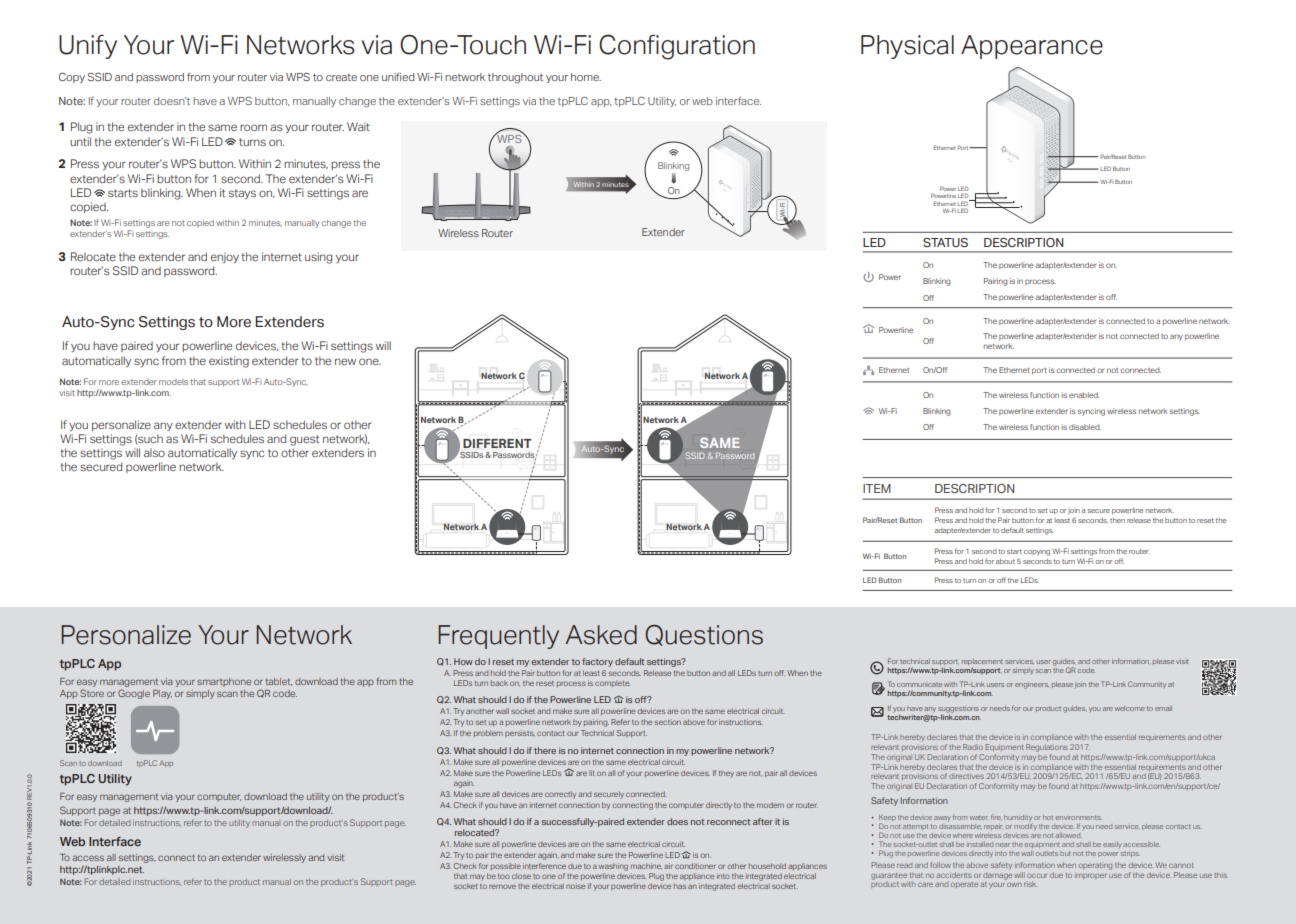 The height and width of the document is (924, 1296). I want to click on home, so click(586, 77).
